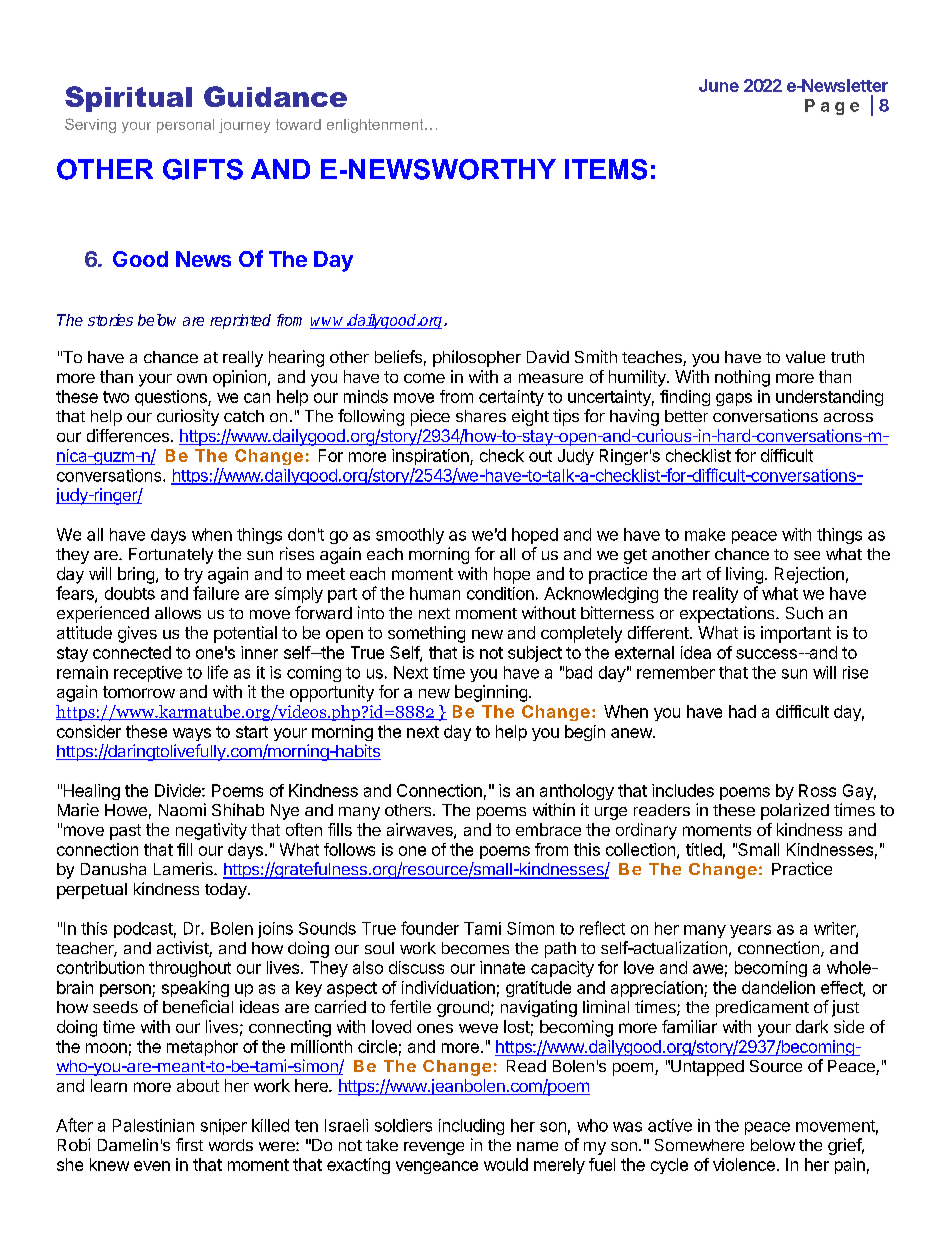 Image resolution: width=952 pixels, height=1233 pixels. Describe the element at coordinates (178, 613) in the page. I see `allows` at that location.
